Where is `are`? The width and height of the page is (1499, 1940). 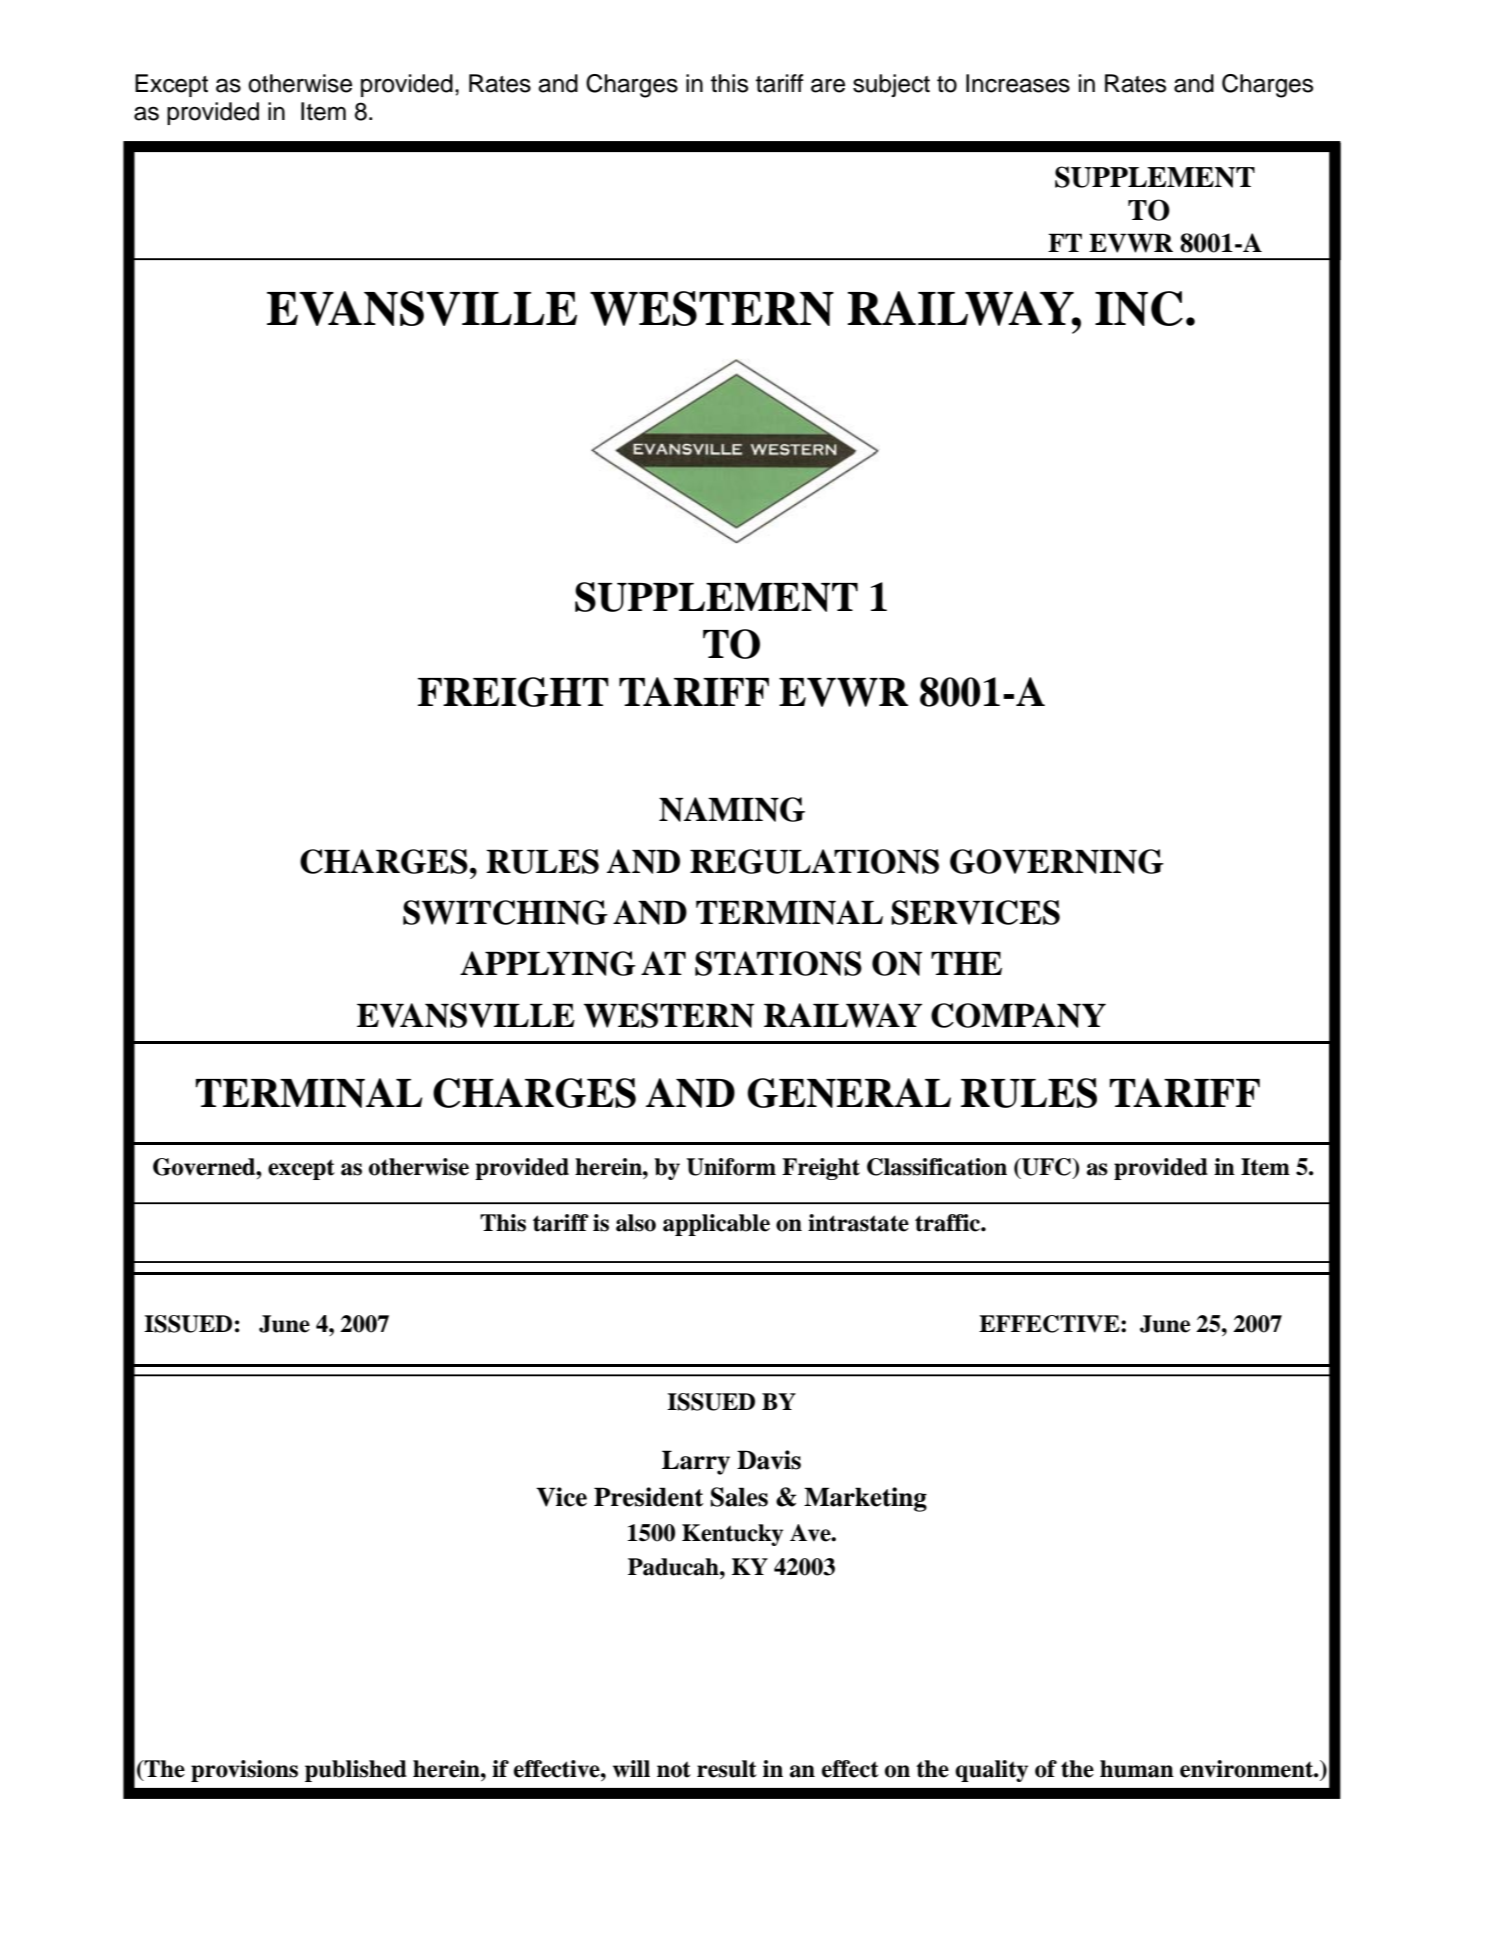 are is located at coordinates (828, 85).
